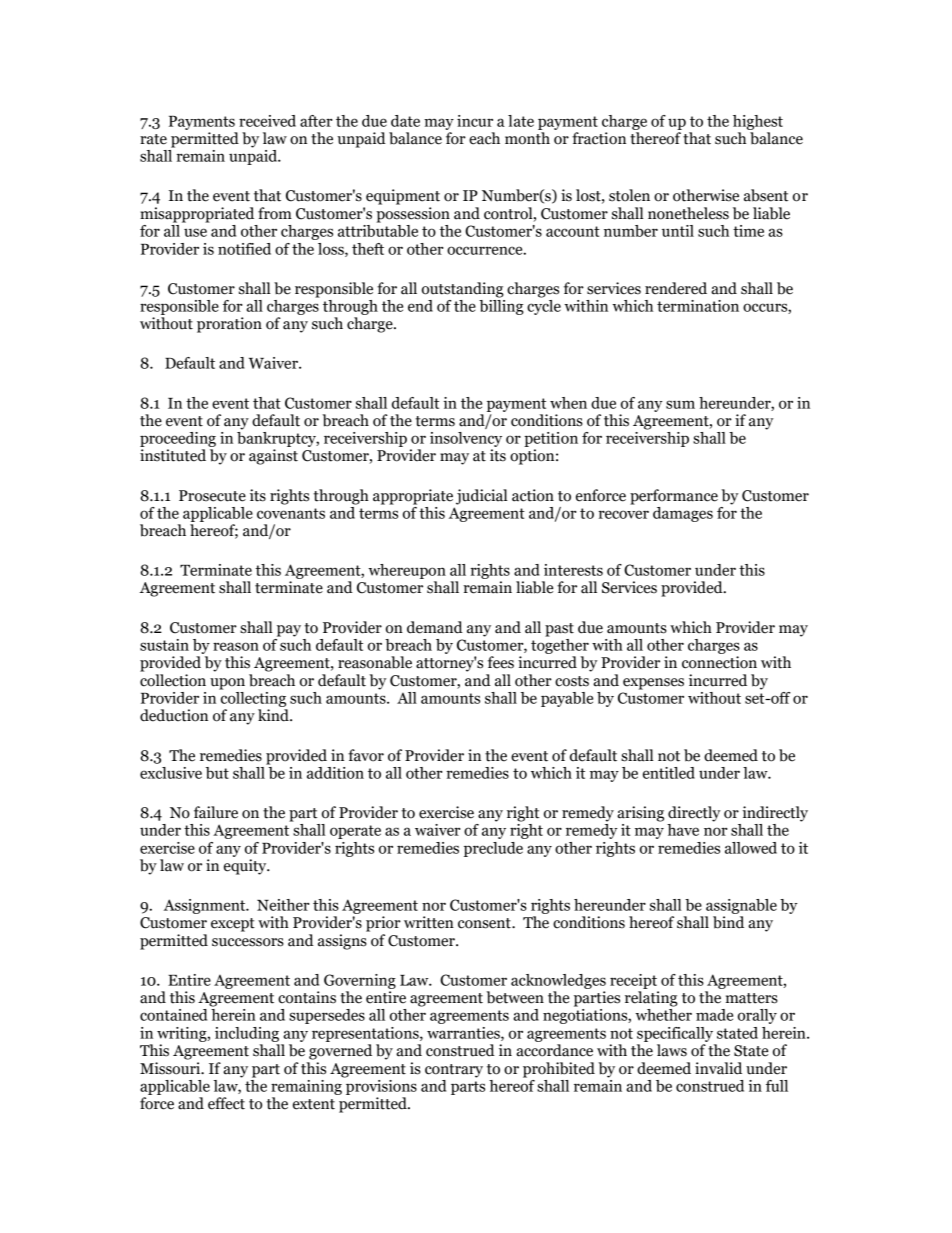 Image resolution: width=952 pixels, height=1233 pixels. I want to click on termination, so click(698, 306).
